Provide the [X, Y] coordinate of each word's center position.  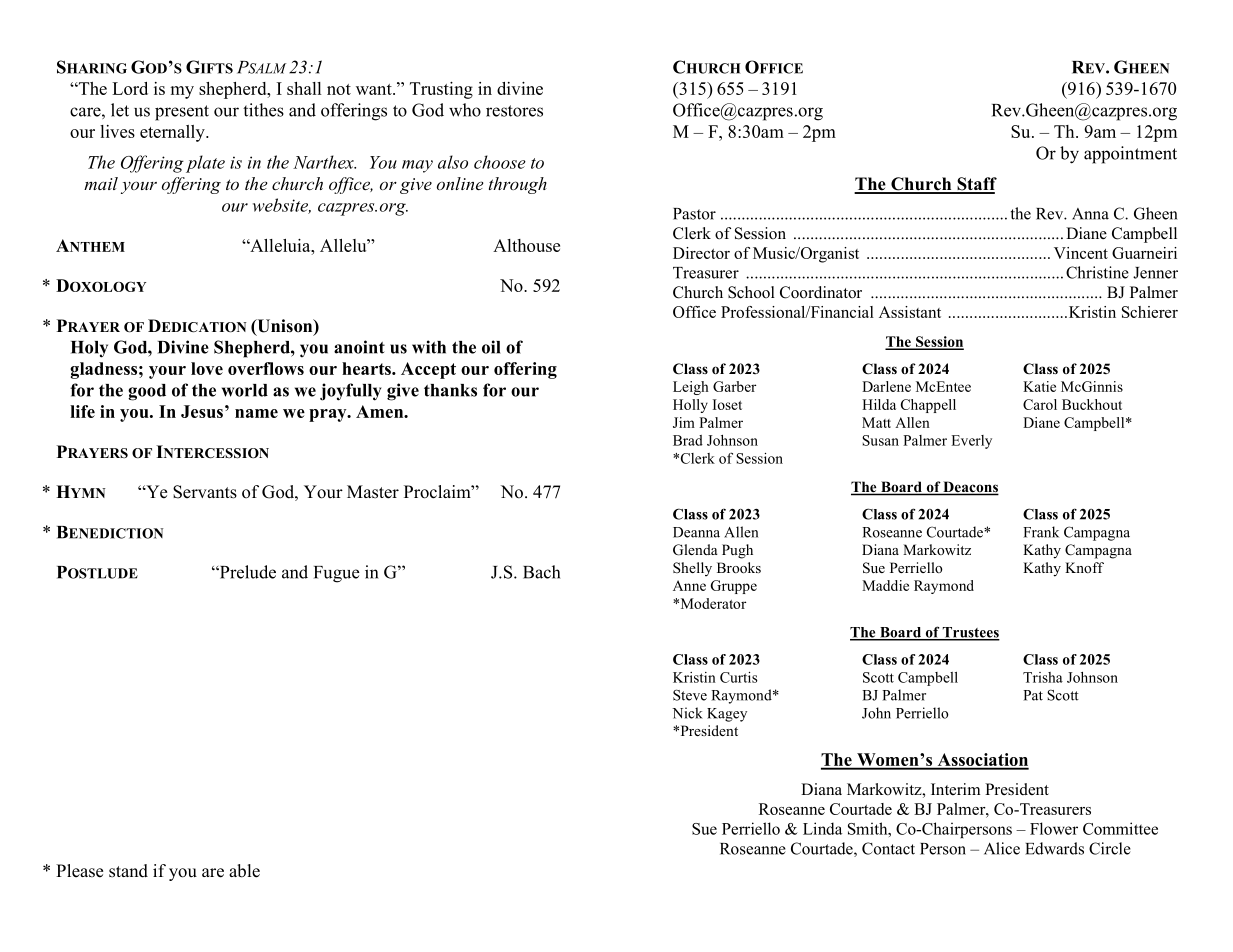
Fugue [337, 574]
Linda [822, 828]
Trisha [1043, 677]
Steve [690, 695]
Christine [1097, 272]
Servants [205, 492]
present [182, 113]
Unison [285, 327]
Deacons [970, 488]
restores [514, 111]
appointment [1130, 155]
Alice [1002, 848]
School [751, 292]
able [244, 871]
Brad [688, 440]
